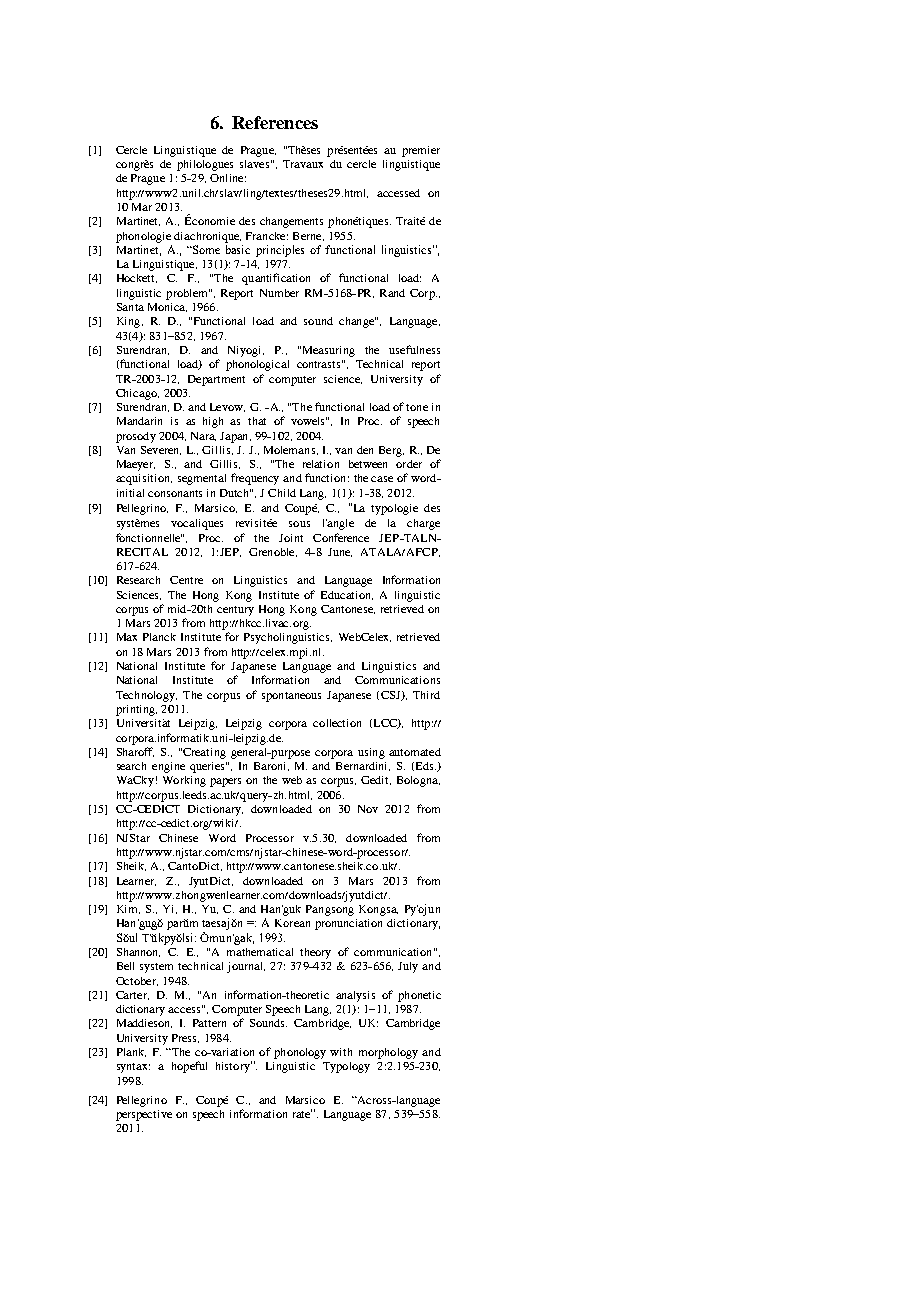 The image size is (924, 1308). I want to click on Education, so click(347, 595).
